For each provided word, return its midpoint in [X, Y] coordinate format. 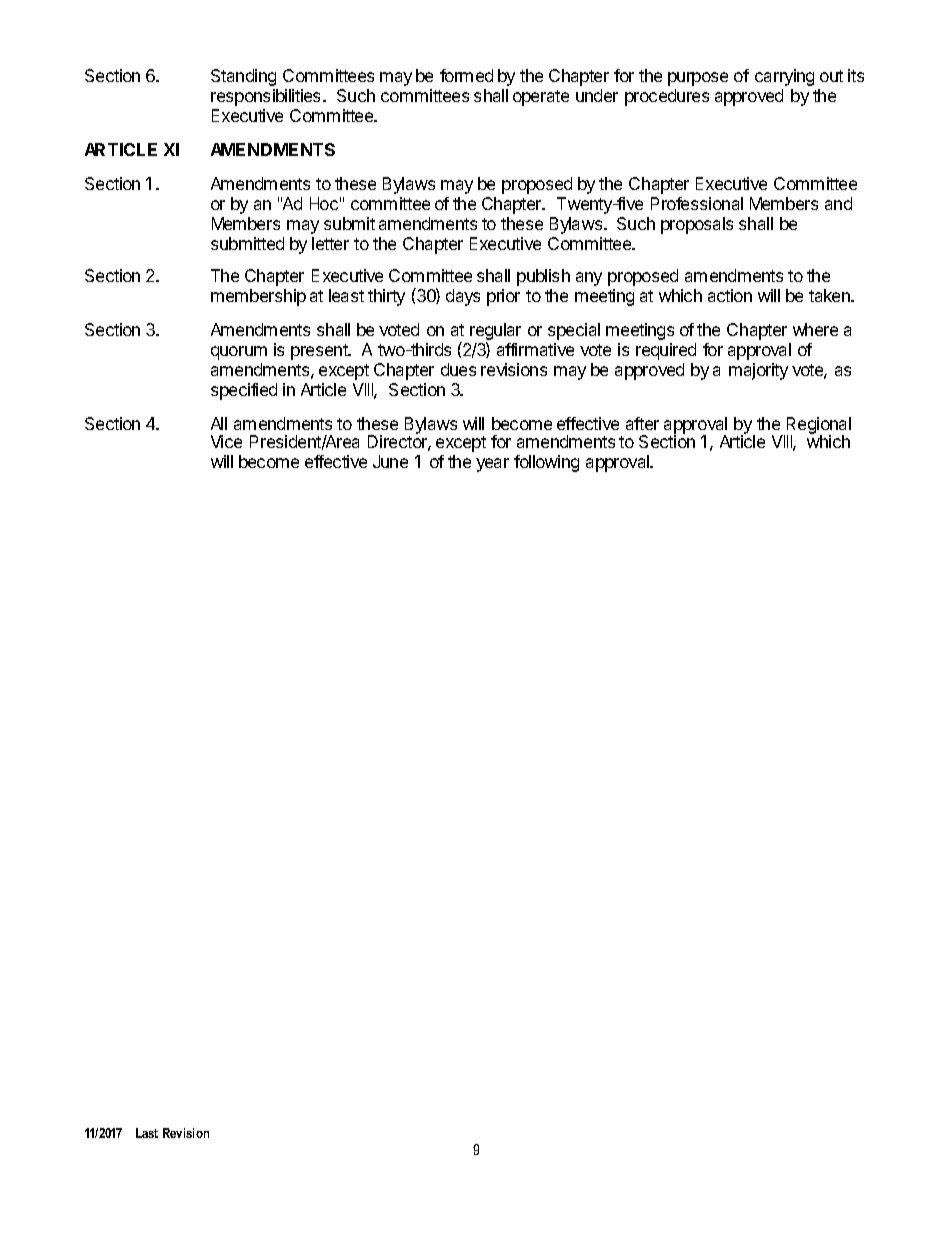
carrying [784, 77]
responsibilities [265, 97]
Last [147, 1133]
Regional [817, 426]
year [492, 465]
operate [541, 98]
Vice [226, 441]
